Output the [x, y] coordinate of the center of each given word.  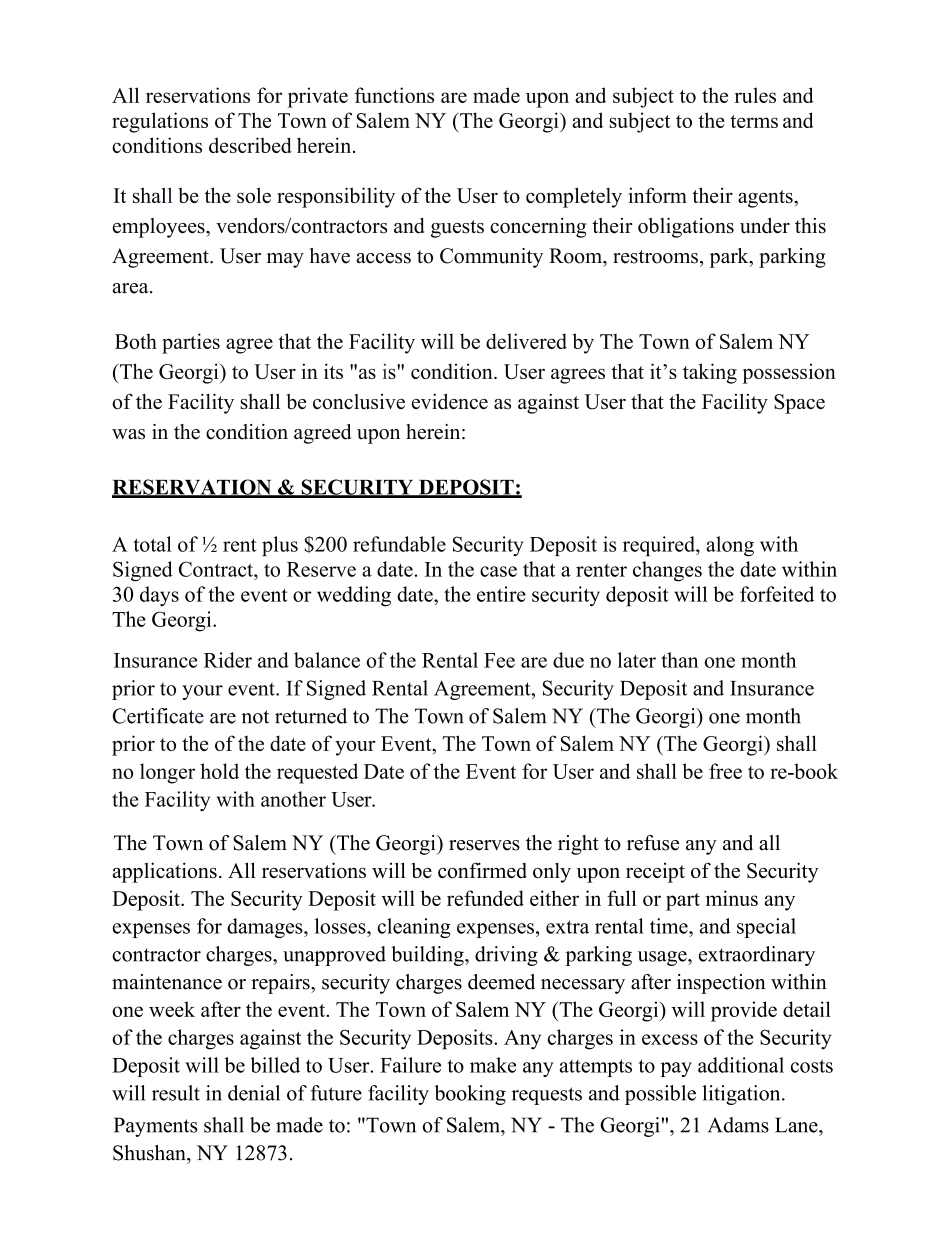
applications [165, 872]
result [176, 1093]
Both [136, 341]
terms [754, 121]
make [493, 1065]
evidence [450, 401]
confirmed [482, 870]
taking [710, 373]
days [159, 596]
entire [501, 594]
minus [732, 898]
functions [394, 95]
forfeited [777, 594]
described [250, 145]
